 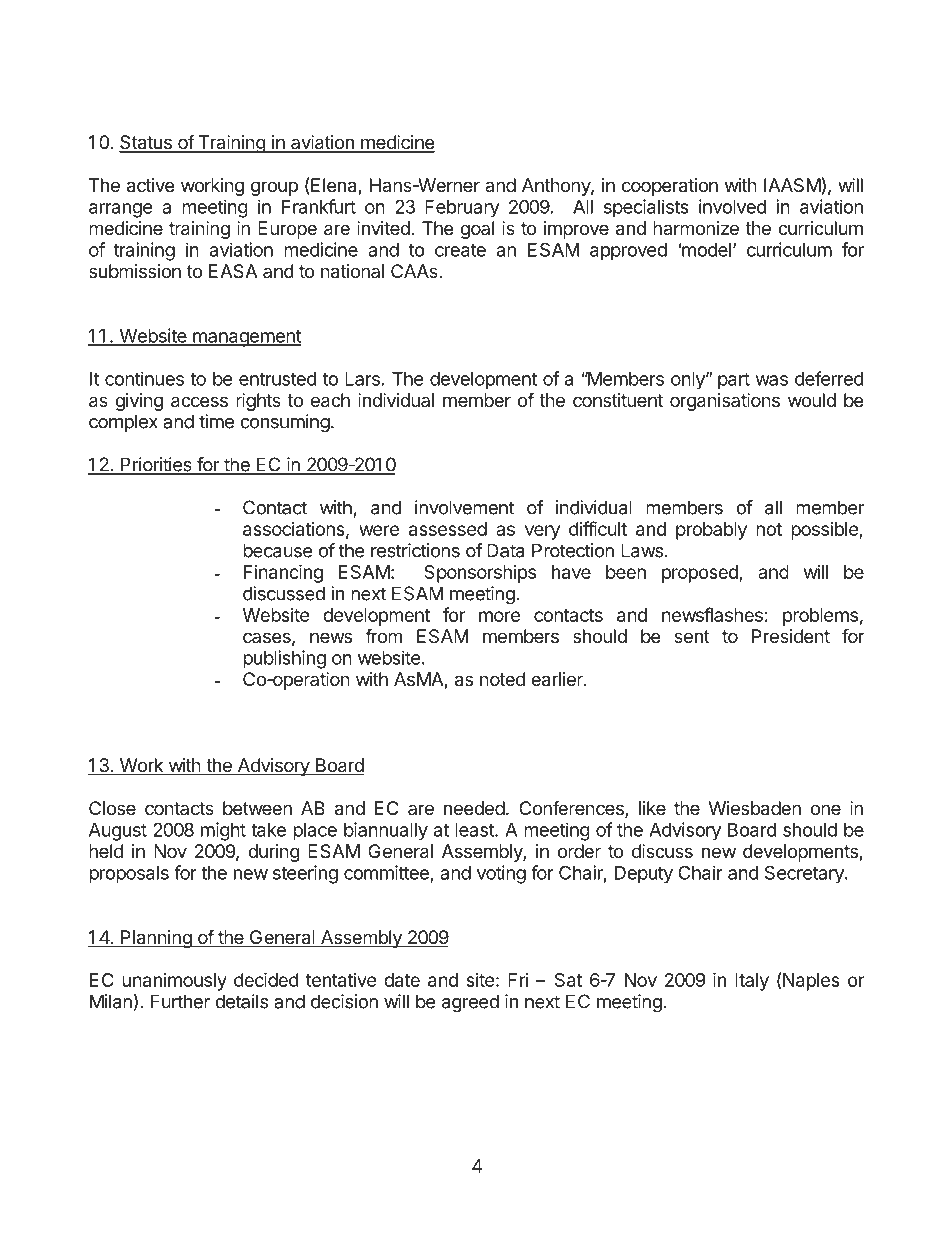 What do you see at coordinates (150, 185) in the screenshot?
I see `active` at bounding box center [150, 185].
